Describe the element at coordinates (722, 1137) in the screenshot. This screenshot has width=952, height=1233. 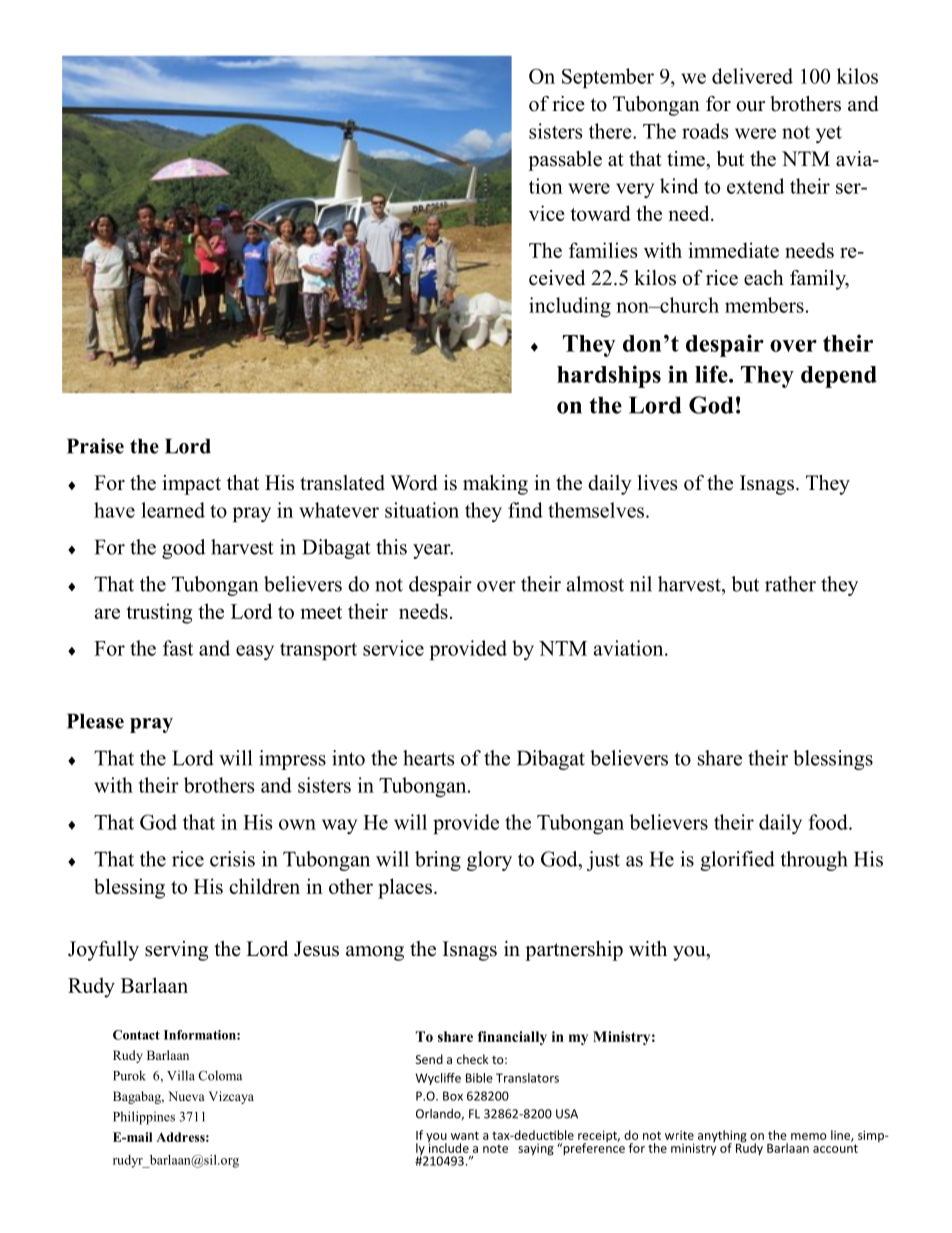
I see `anything` at that location.
